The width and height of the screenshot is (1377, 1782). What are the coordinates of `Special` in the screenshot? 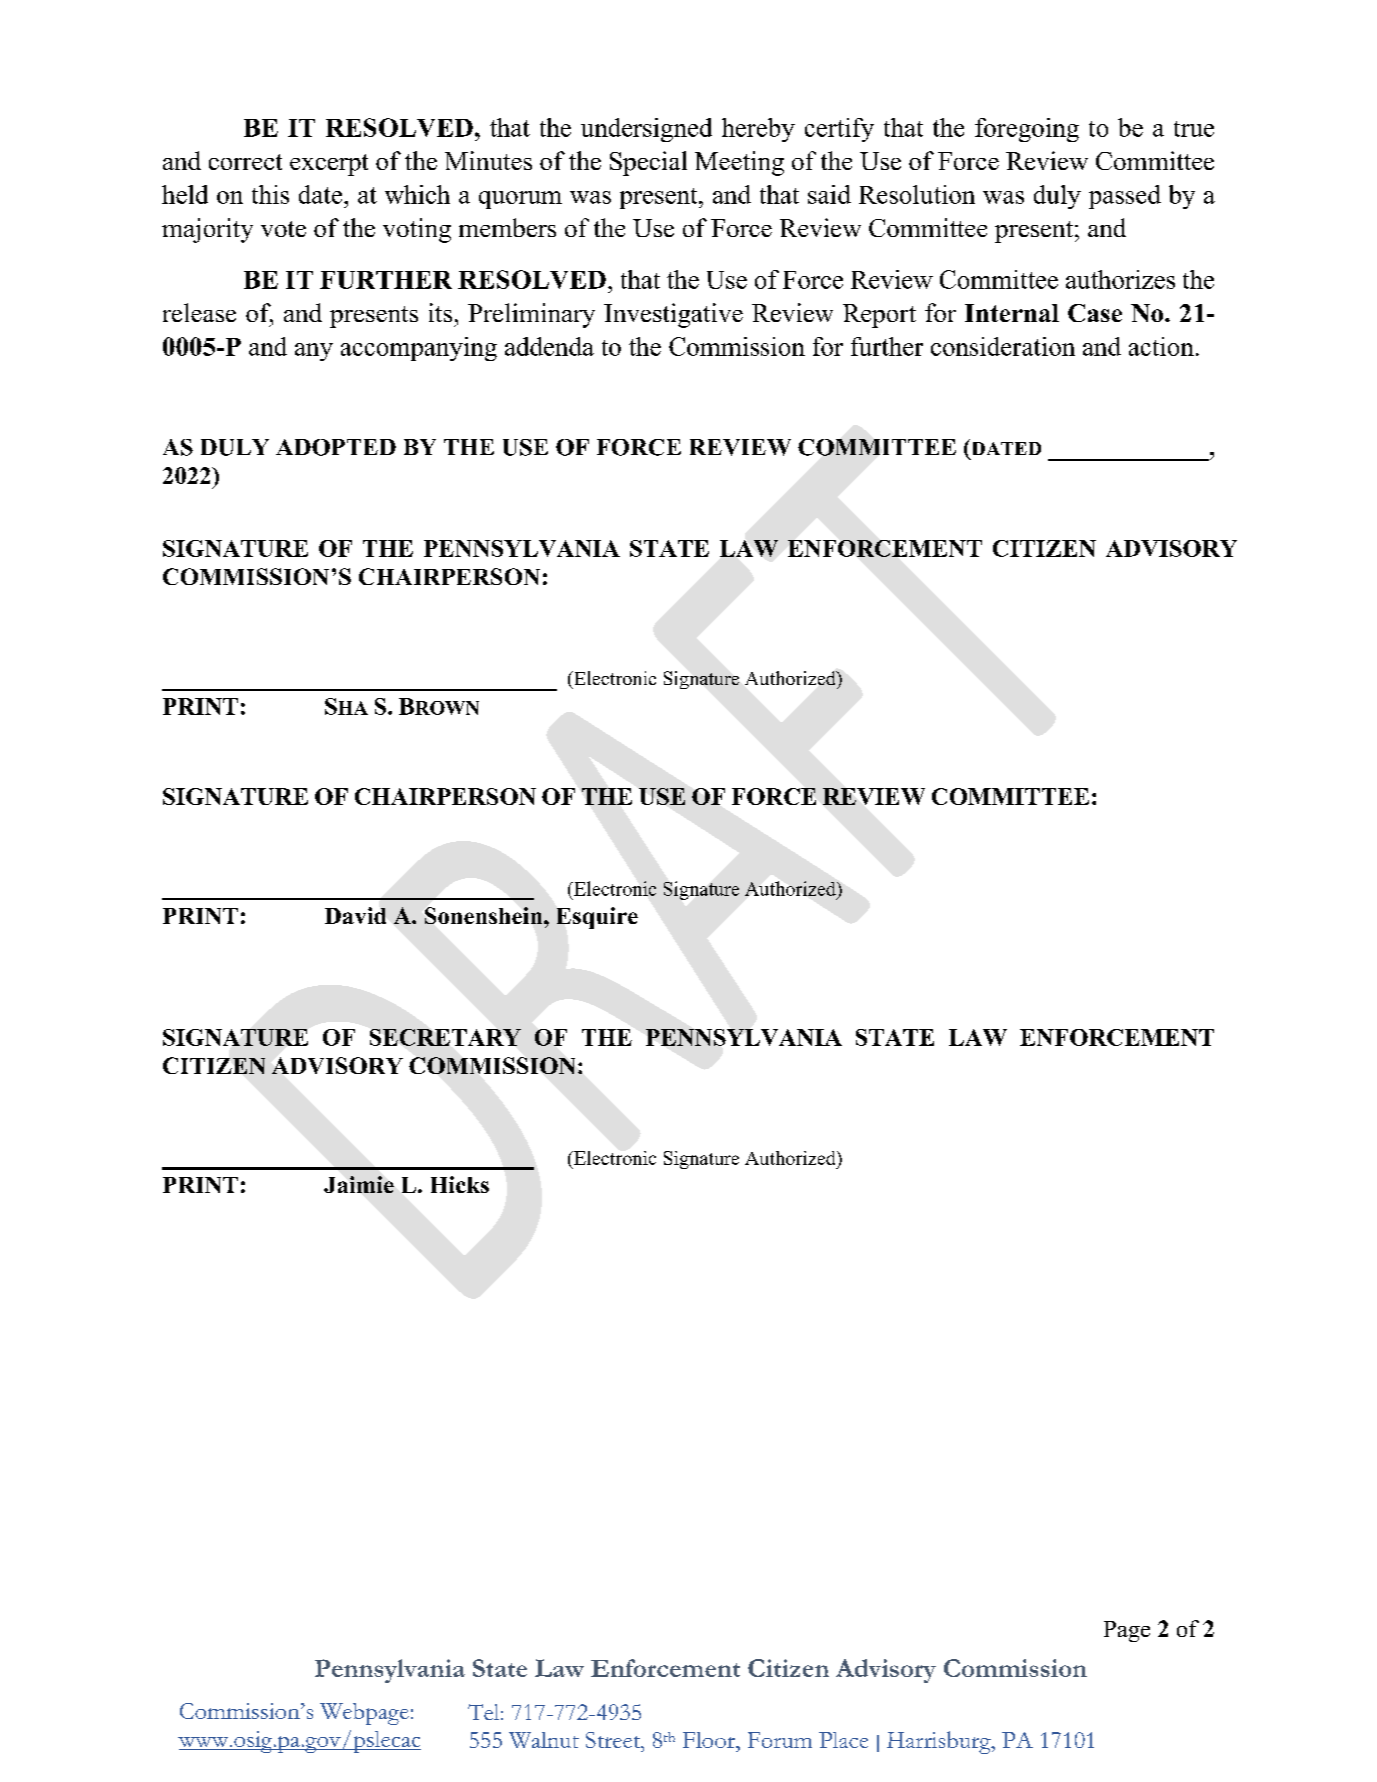 It's located at (648, 163).
